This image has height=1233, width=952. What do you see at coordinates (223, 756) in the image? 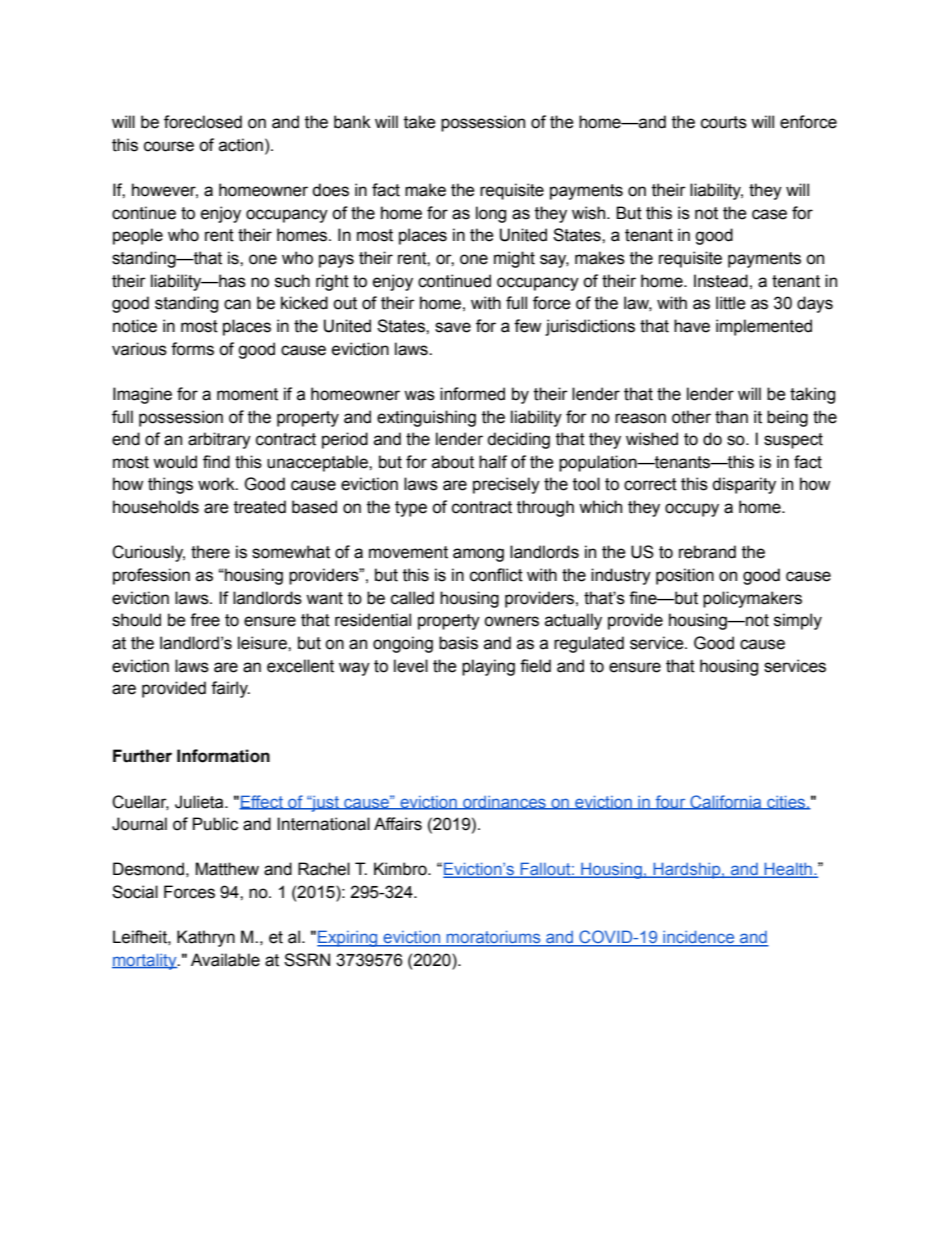
I see `Information` at bounding box center [223, 756].
